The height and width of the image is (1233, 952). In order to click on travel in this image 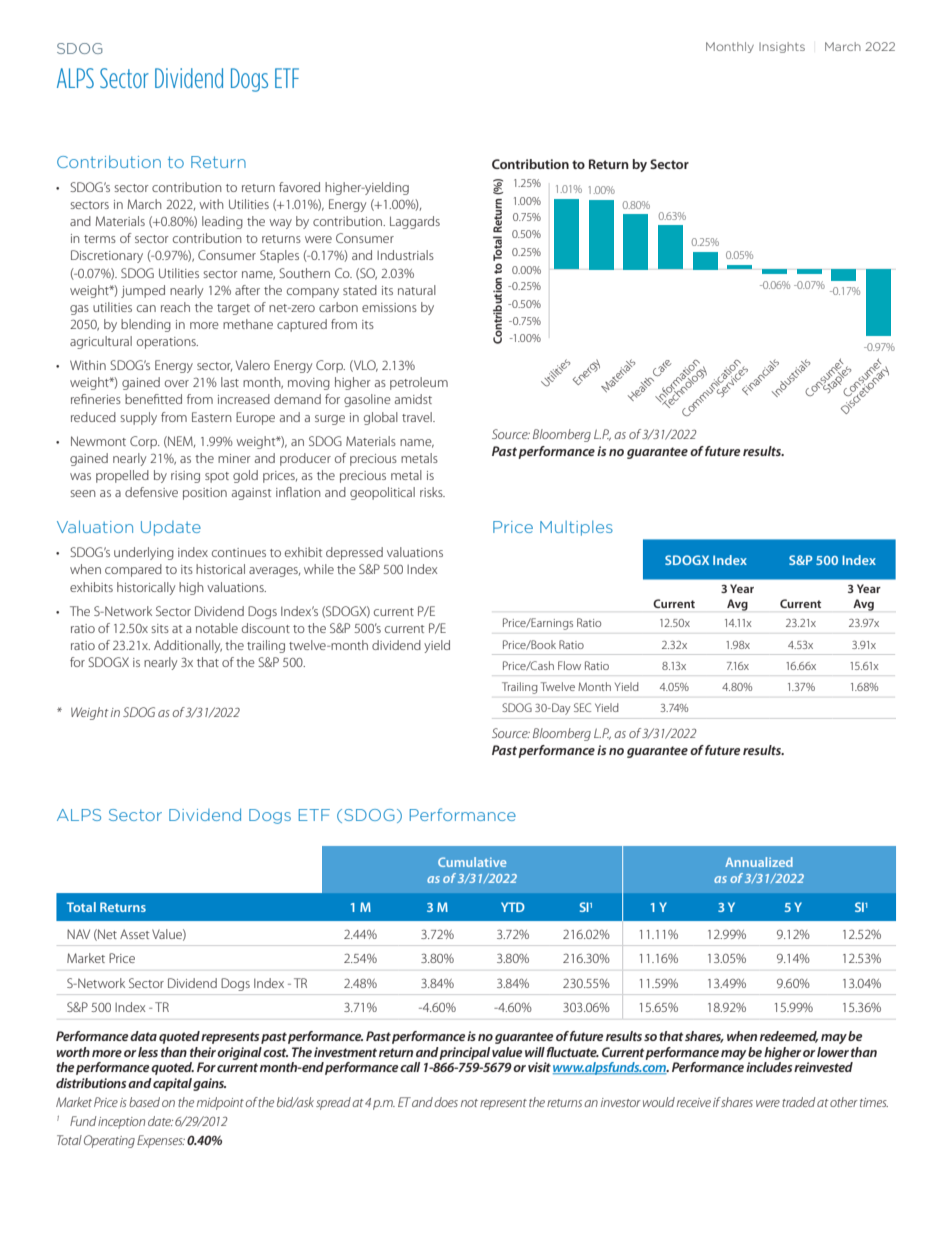, I will do `click(418, 417)`.
